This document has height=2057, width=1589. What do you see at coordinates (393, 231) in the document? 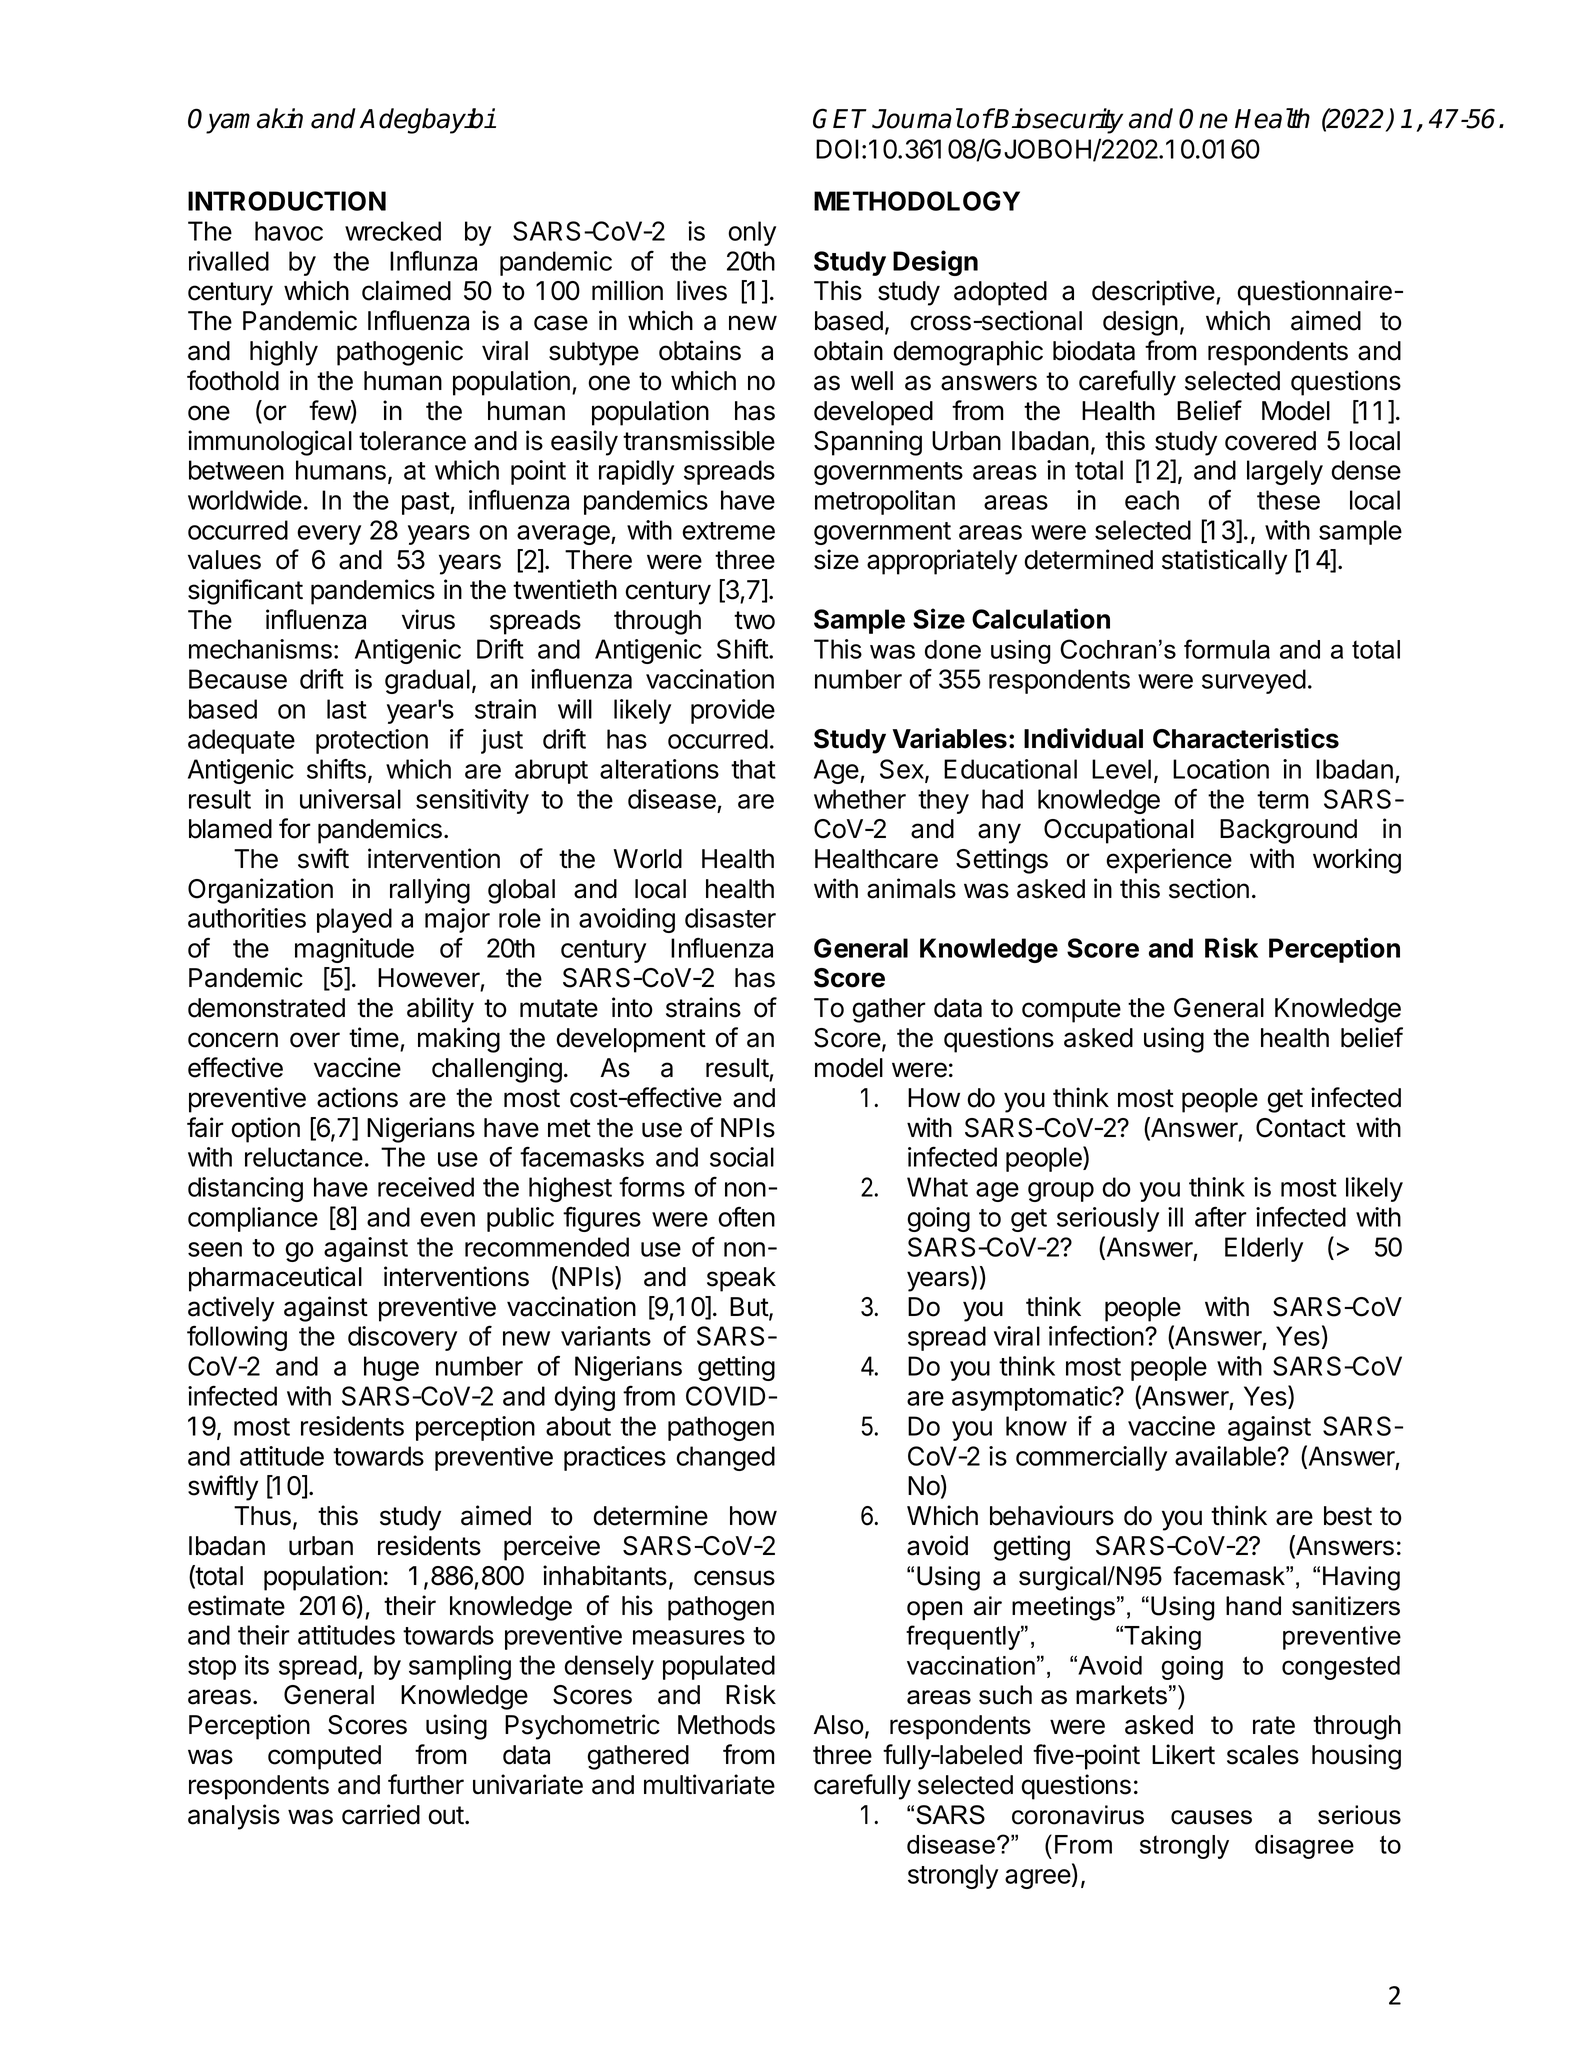
I see `wrecked` at bounding box center [393, 231].
